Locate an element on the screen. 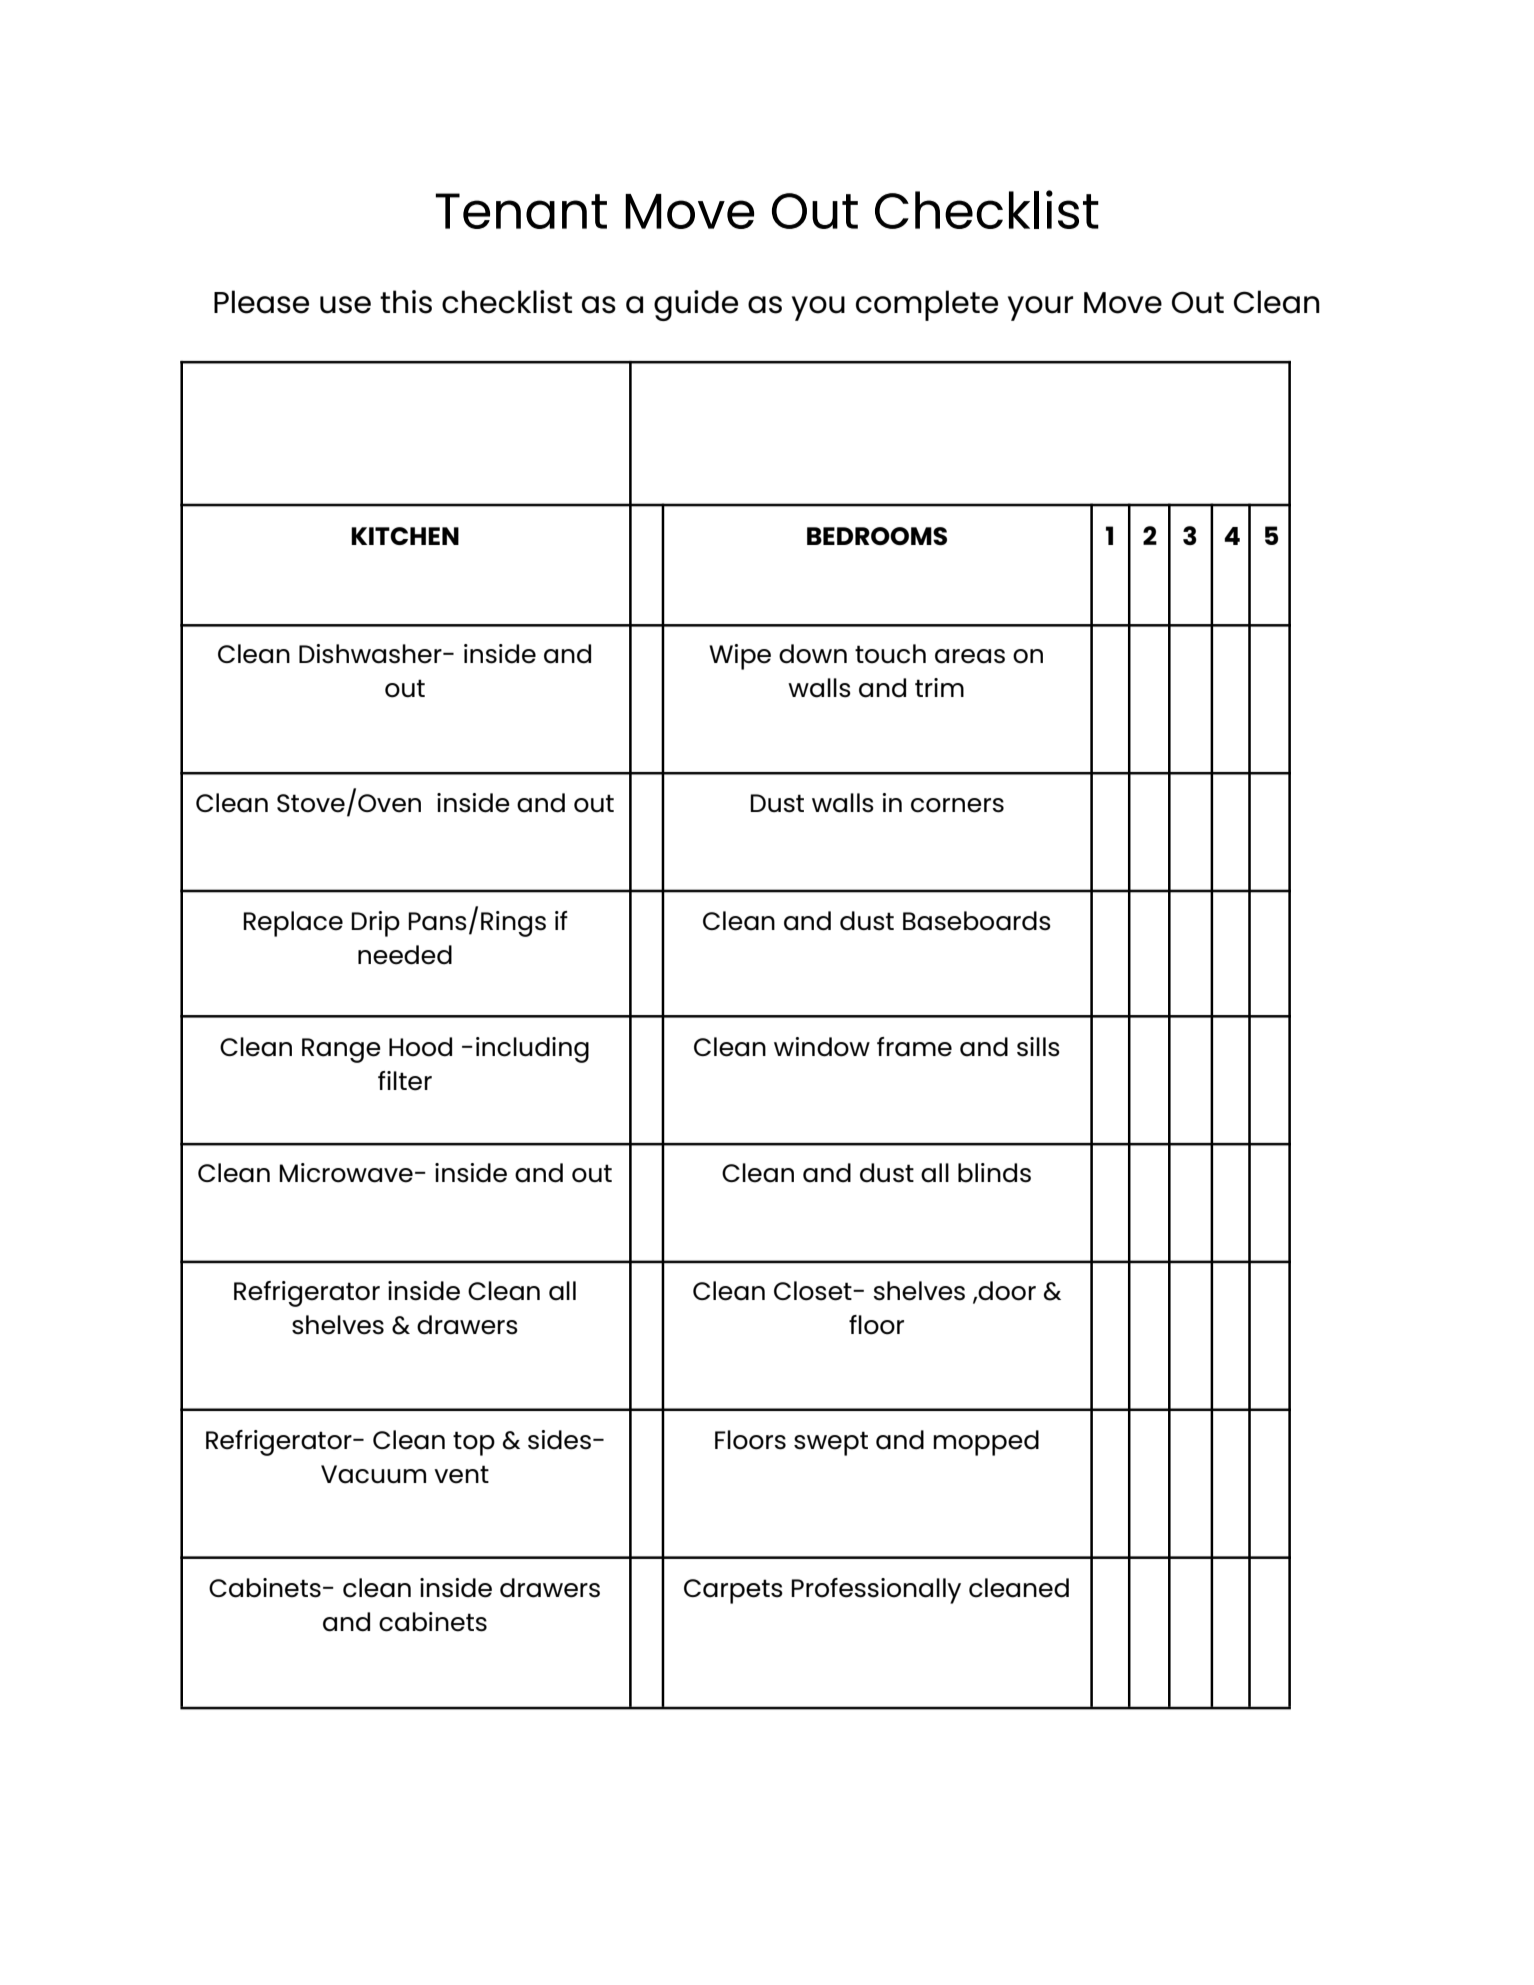 The image size is (1534, 1985). BEDROOMS is located at coordinates (877, 536).
